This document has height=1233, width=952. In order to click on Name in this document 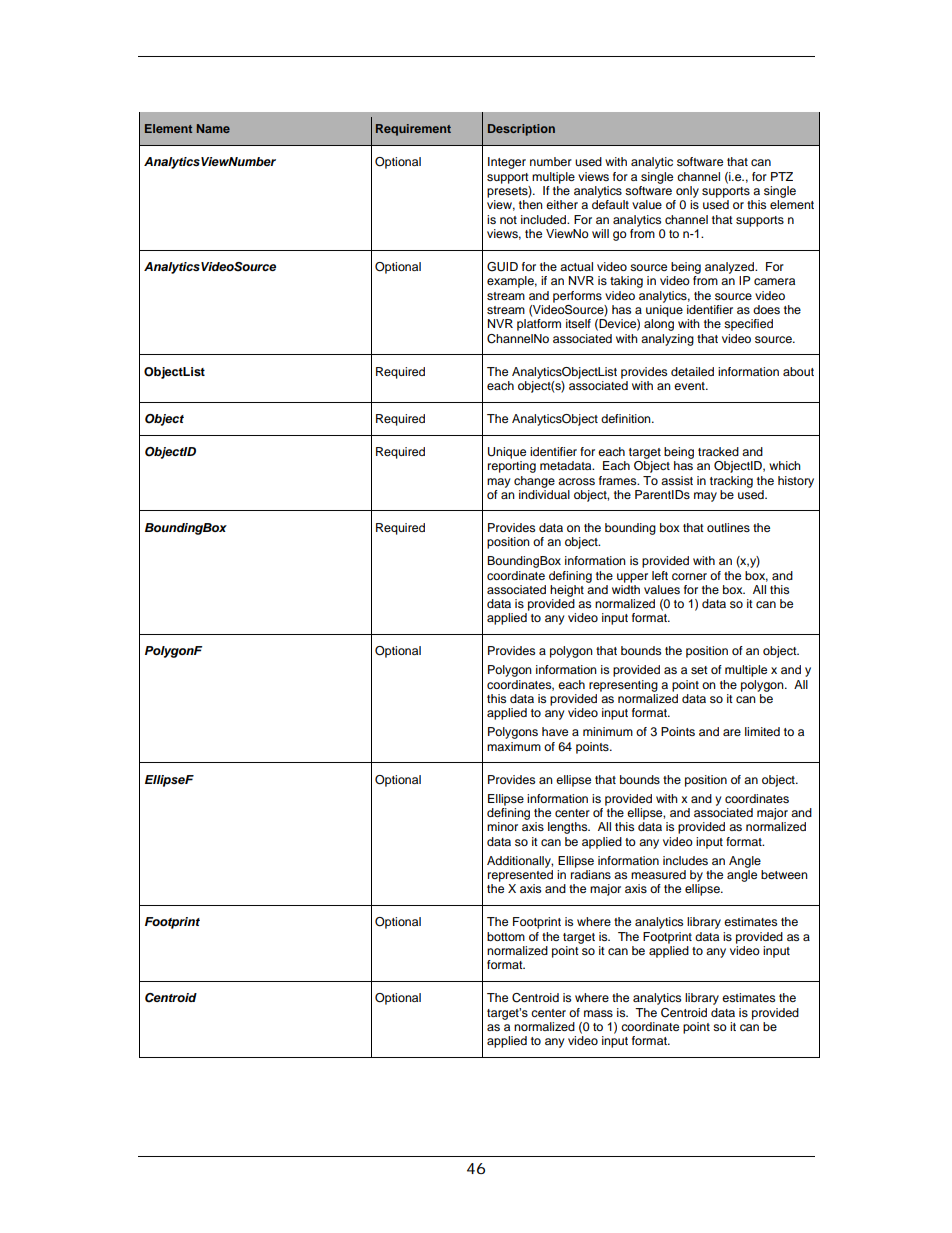, I will do `click(213, 128)`.
